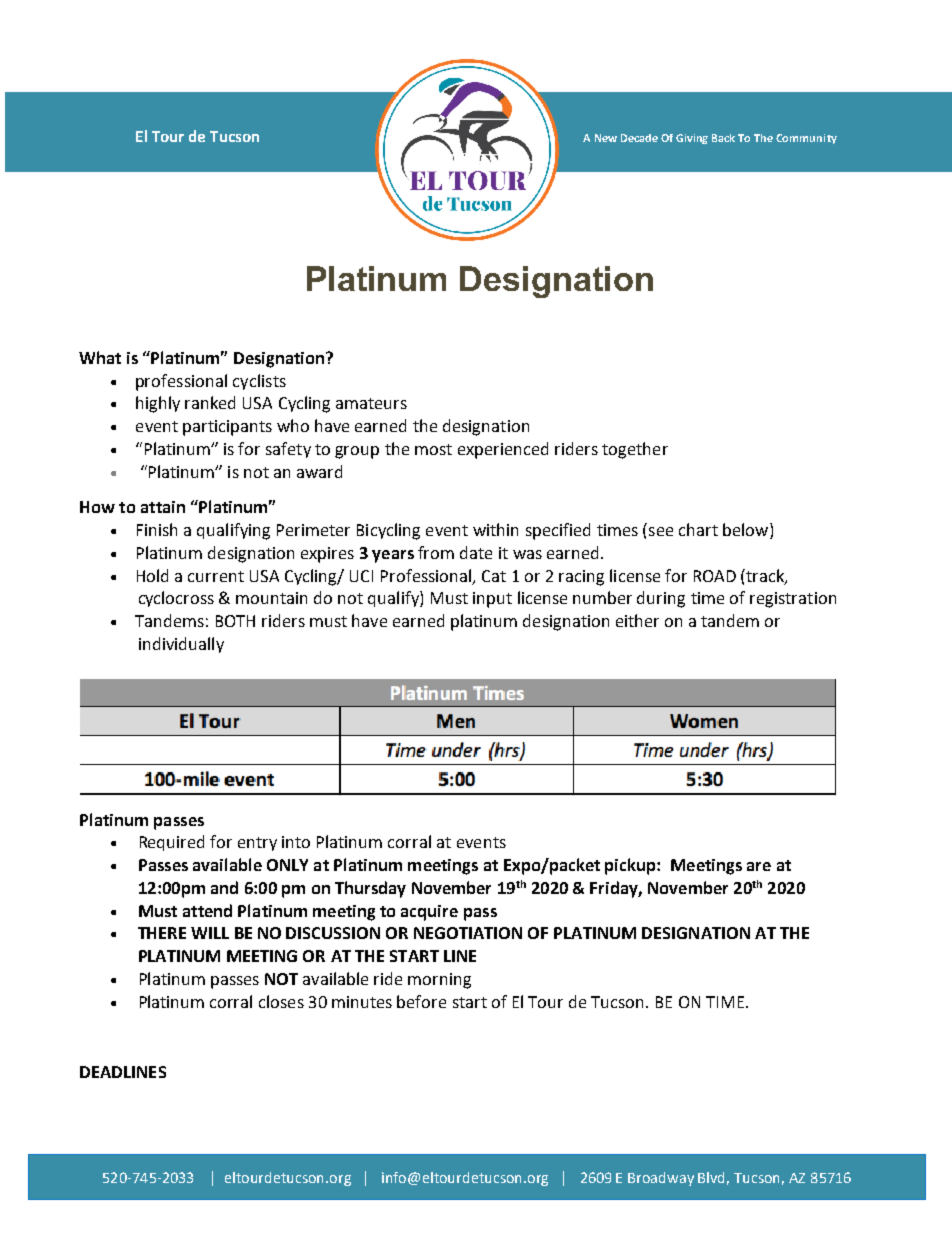 Image resolution: width=952 pixels, height=1233 pixels. What do you see at coordinates (723, 138) in the document?
I see `Back` at bounding box center [723, 138].
